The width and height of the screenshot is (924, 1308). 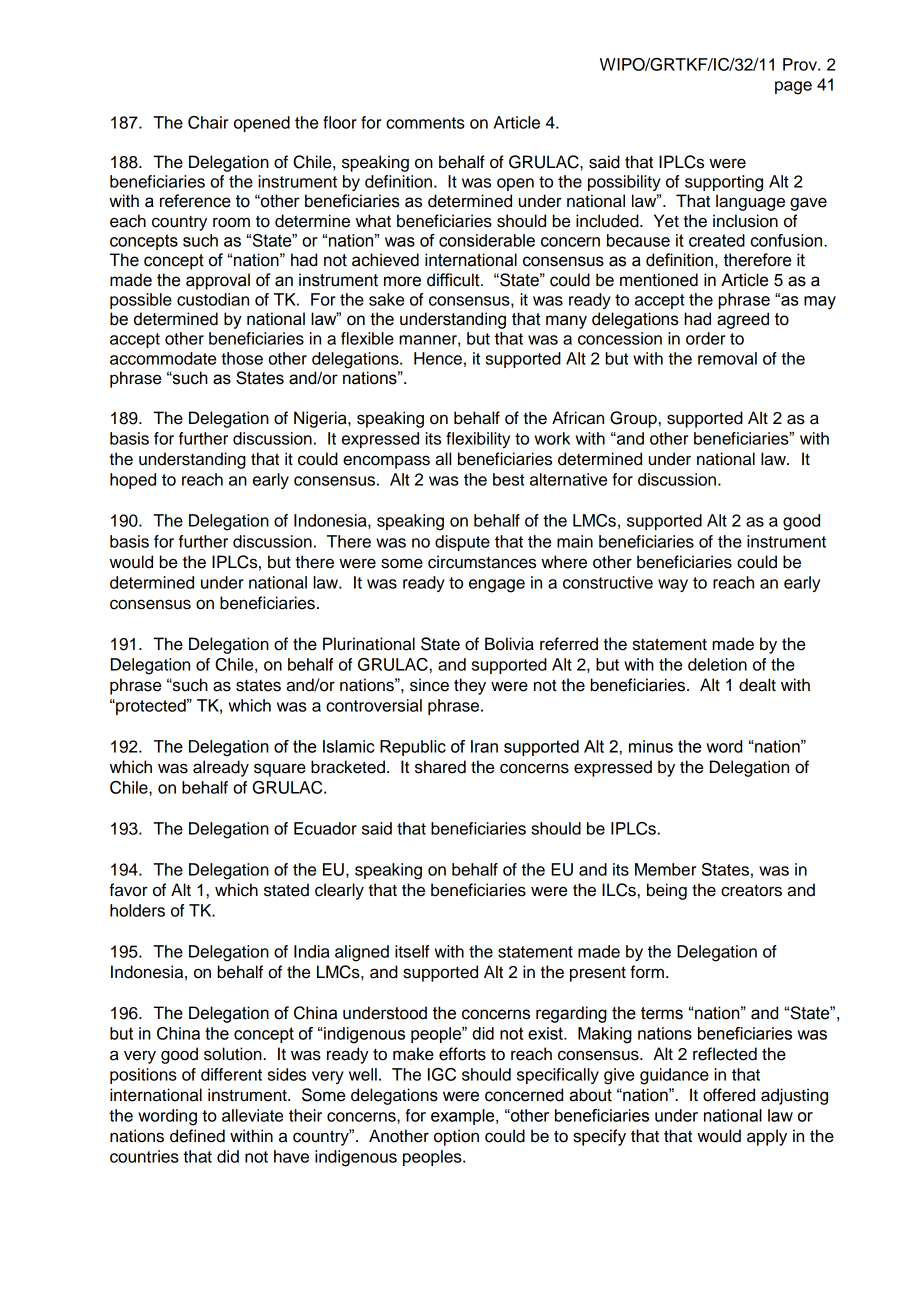 What do you see at coordinates (767, 1137) in the screenshot?
I see `apply` at bounding box center [767, 1137].
